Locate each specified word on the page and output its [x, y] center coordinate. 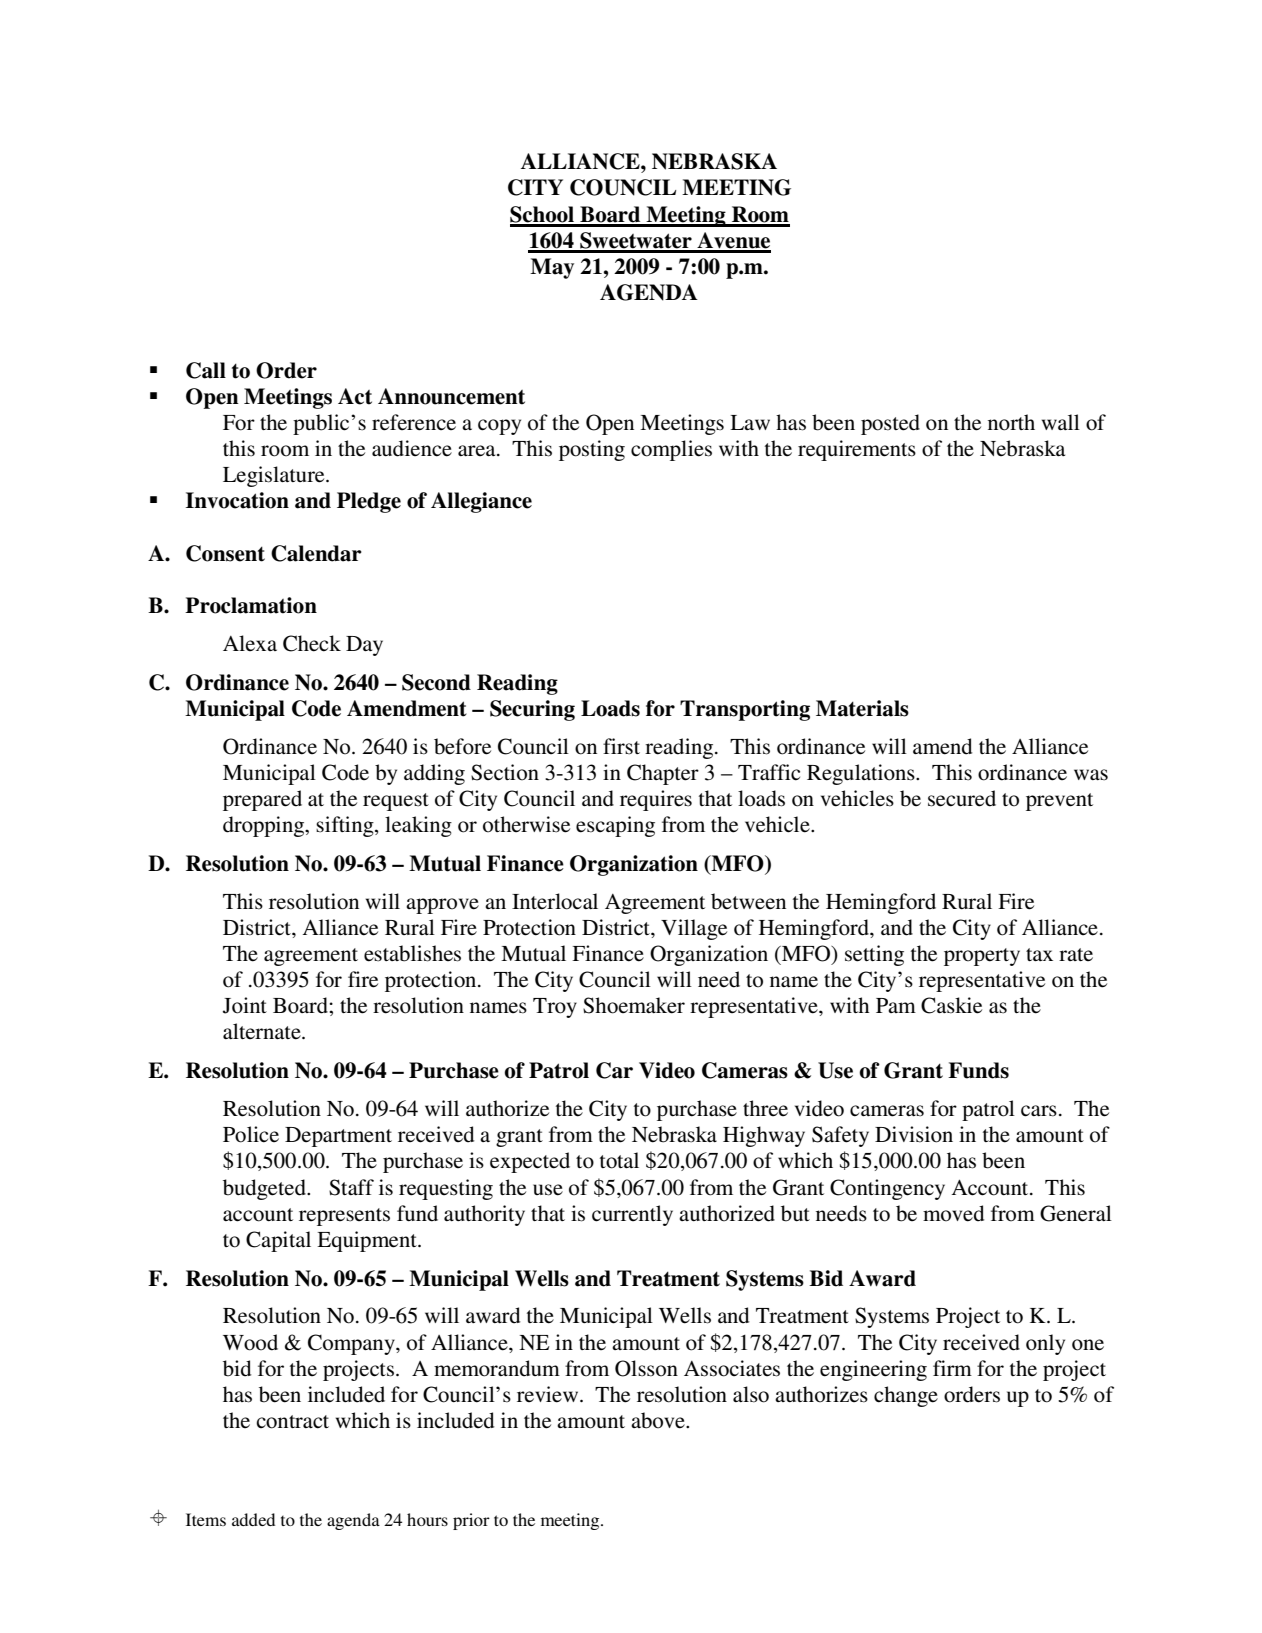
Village [694, 929]
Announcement [451, 396]
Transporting [745, 710]
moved [953, 1213]
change [906, 1396]
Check [312, 643]
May [552, 268]
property [982, 957]
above [659, 1420]
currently [632, 1215]
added [253, 1519]
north [1011, 422]
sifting [346, 826]
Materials [862, 708]
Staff [351, 1187]
